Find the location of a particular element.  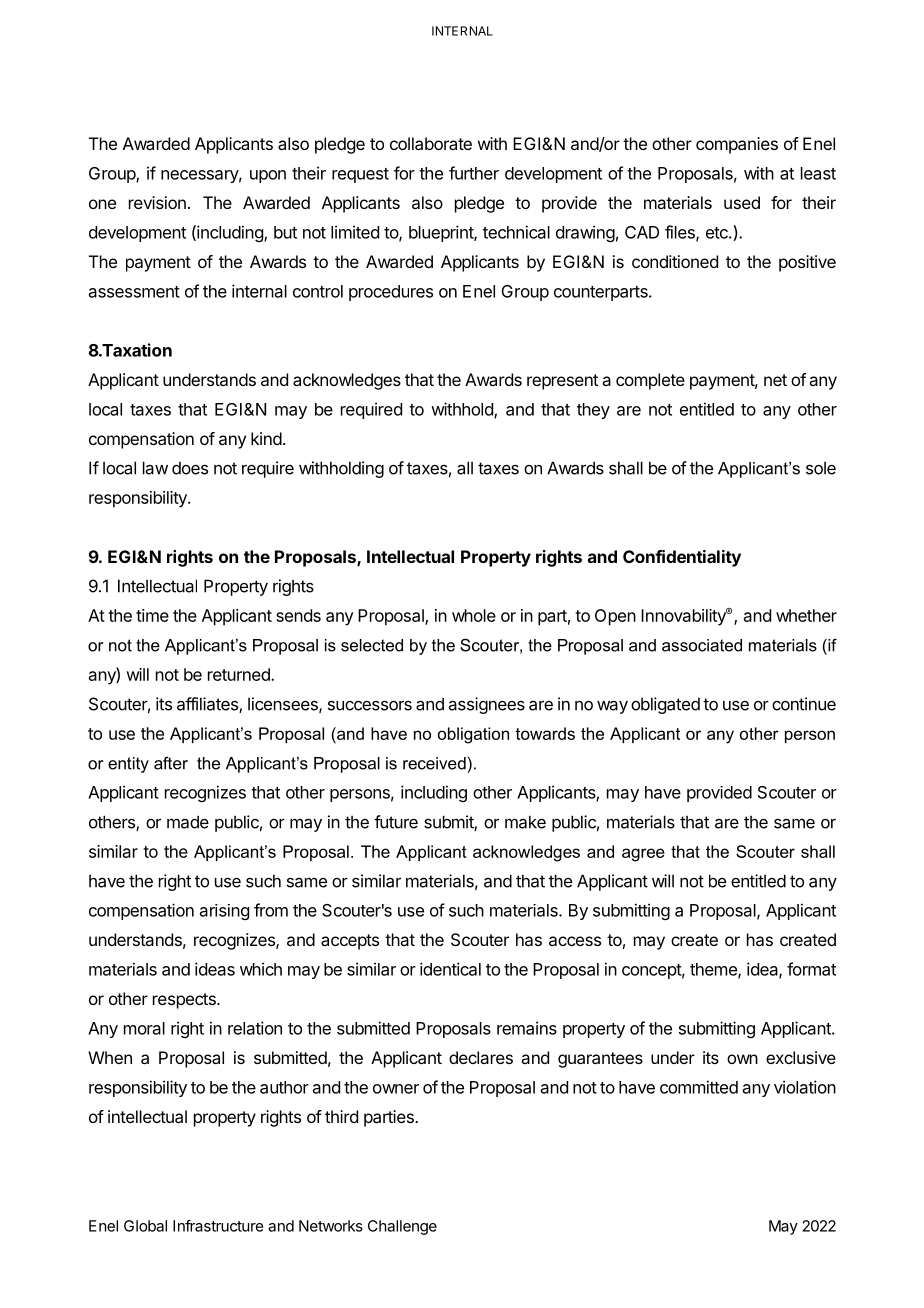

assignees is located at coordinates (487, 705).
